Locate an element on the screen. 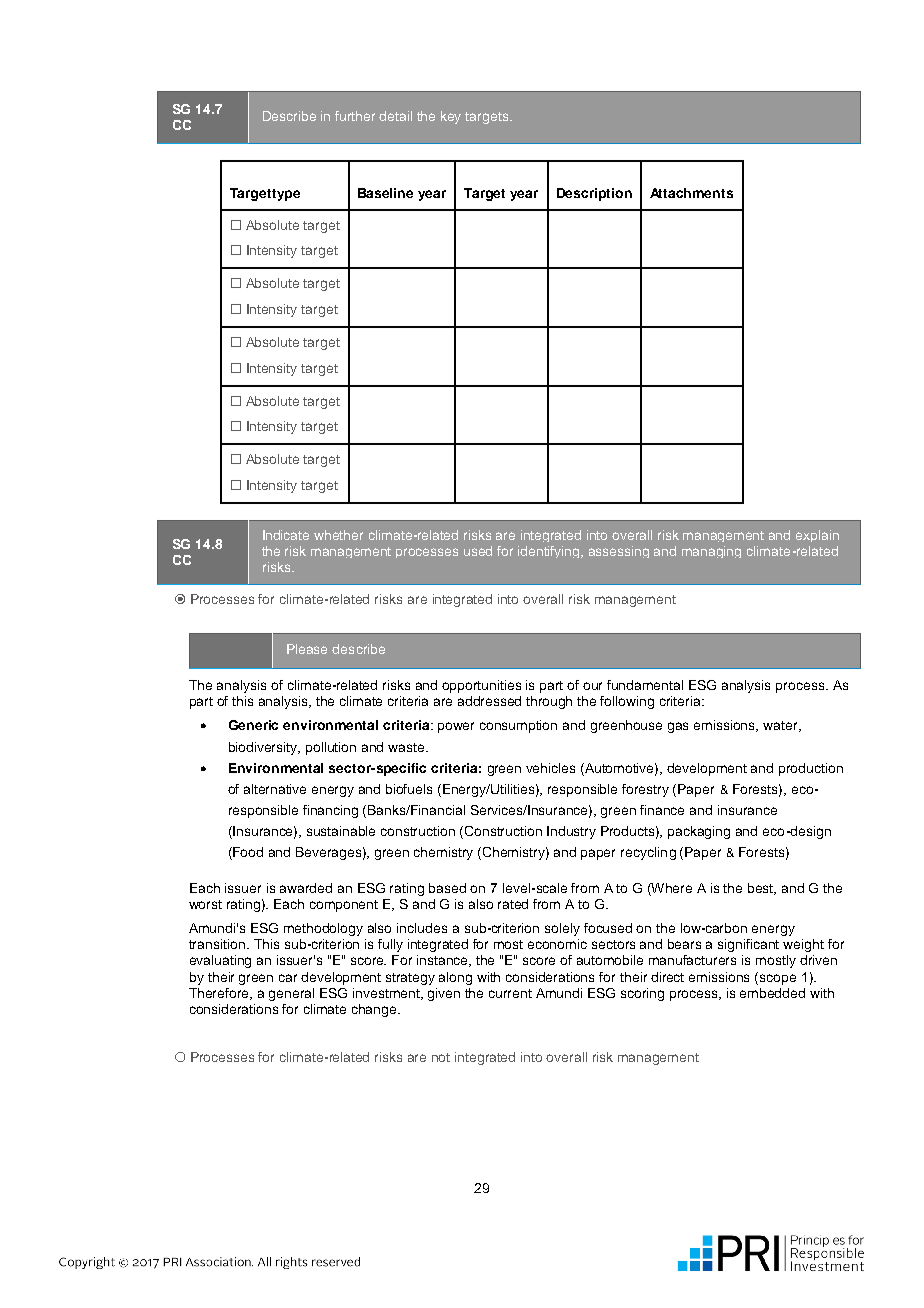  general is located at coordinates (291, 994).
